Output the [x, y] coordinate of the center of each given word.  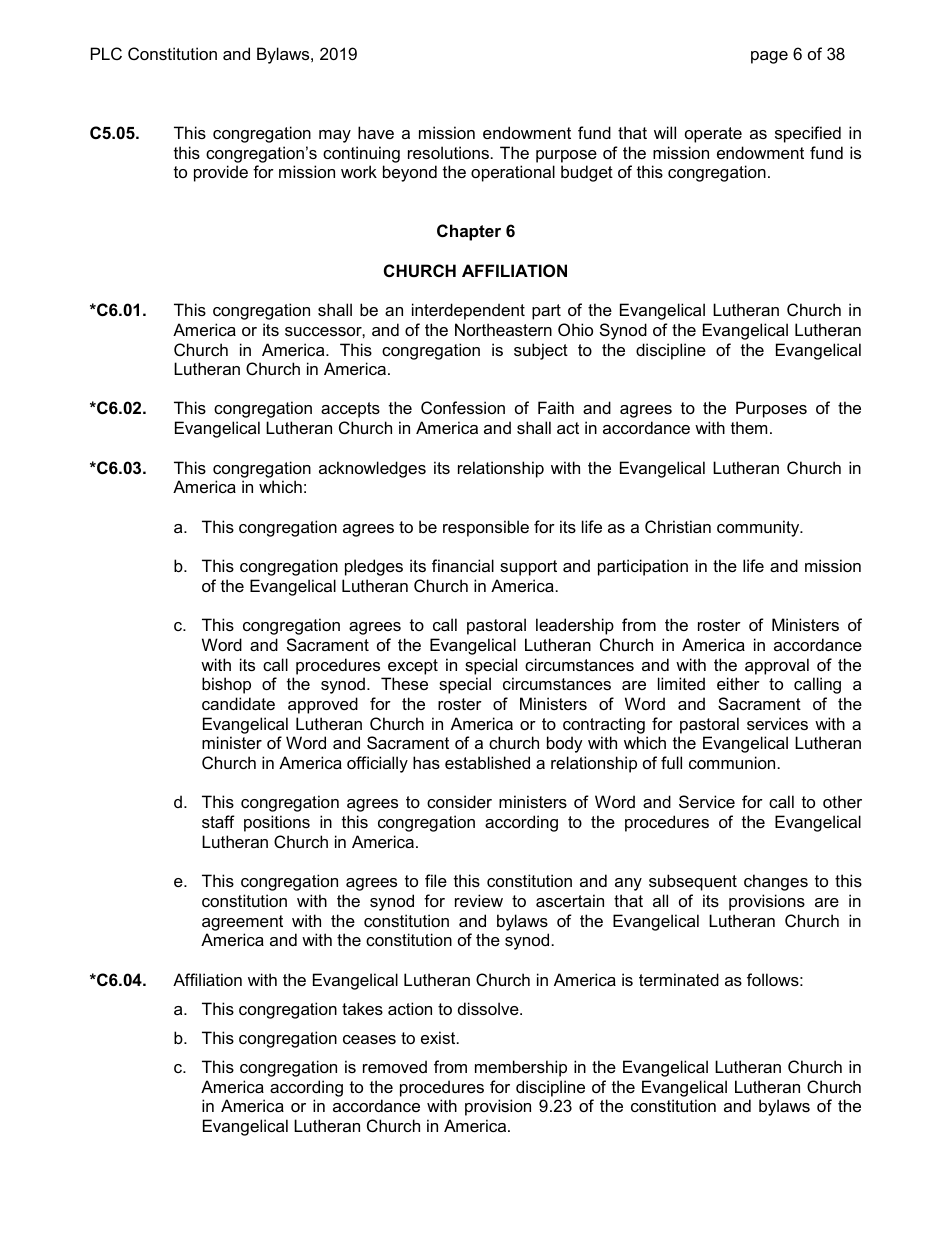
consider [459, 801]
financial [463, 565]
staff [218, 821]
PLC [106, 53]
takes [362, 1008]
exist [439, 1037]
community [759, 528]
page [769, 57]
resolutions [448, 152]
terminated [679, 979]
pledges [374, 567]
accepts [350, 410]
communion [732, 762]
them [749, 427]
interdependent [468, 311]
